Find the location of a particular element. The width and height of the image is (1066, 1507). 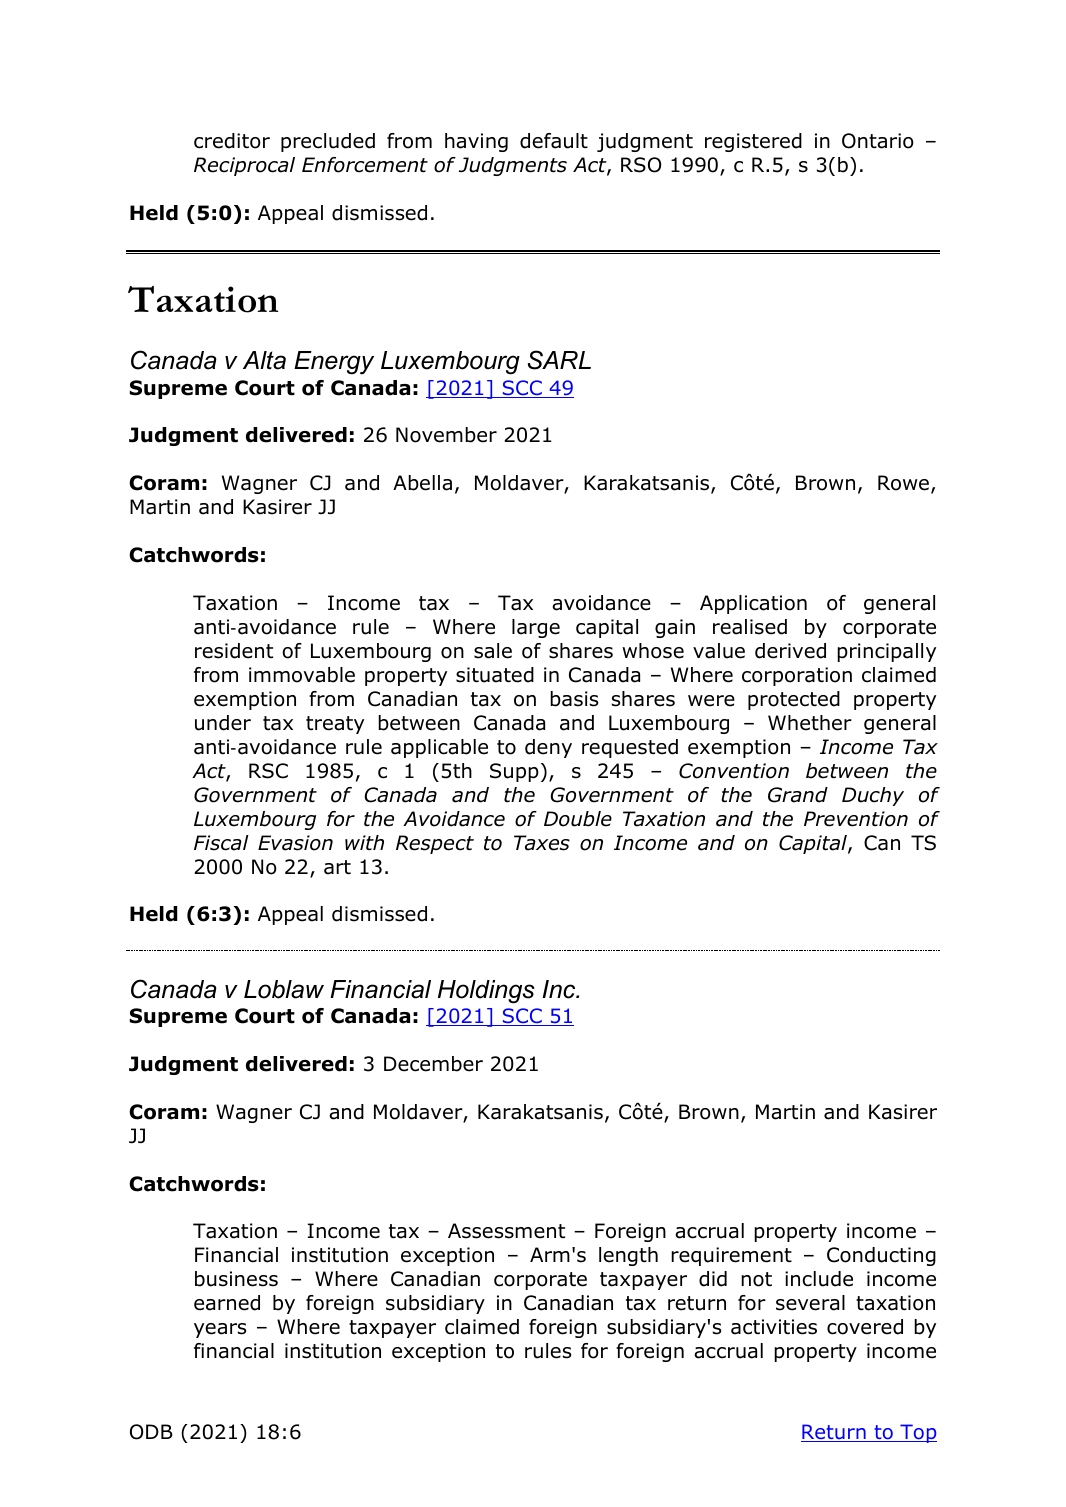

Reciprocal is located at coordinates (244, 166).
